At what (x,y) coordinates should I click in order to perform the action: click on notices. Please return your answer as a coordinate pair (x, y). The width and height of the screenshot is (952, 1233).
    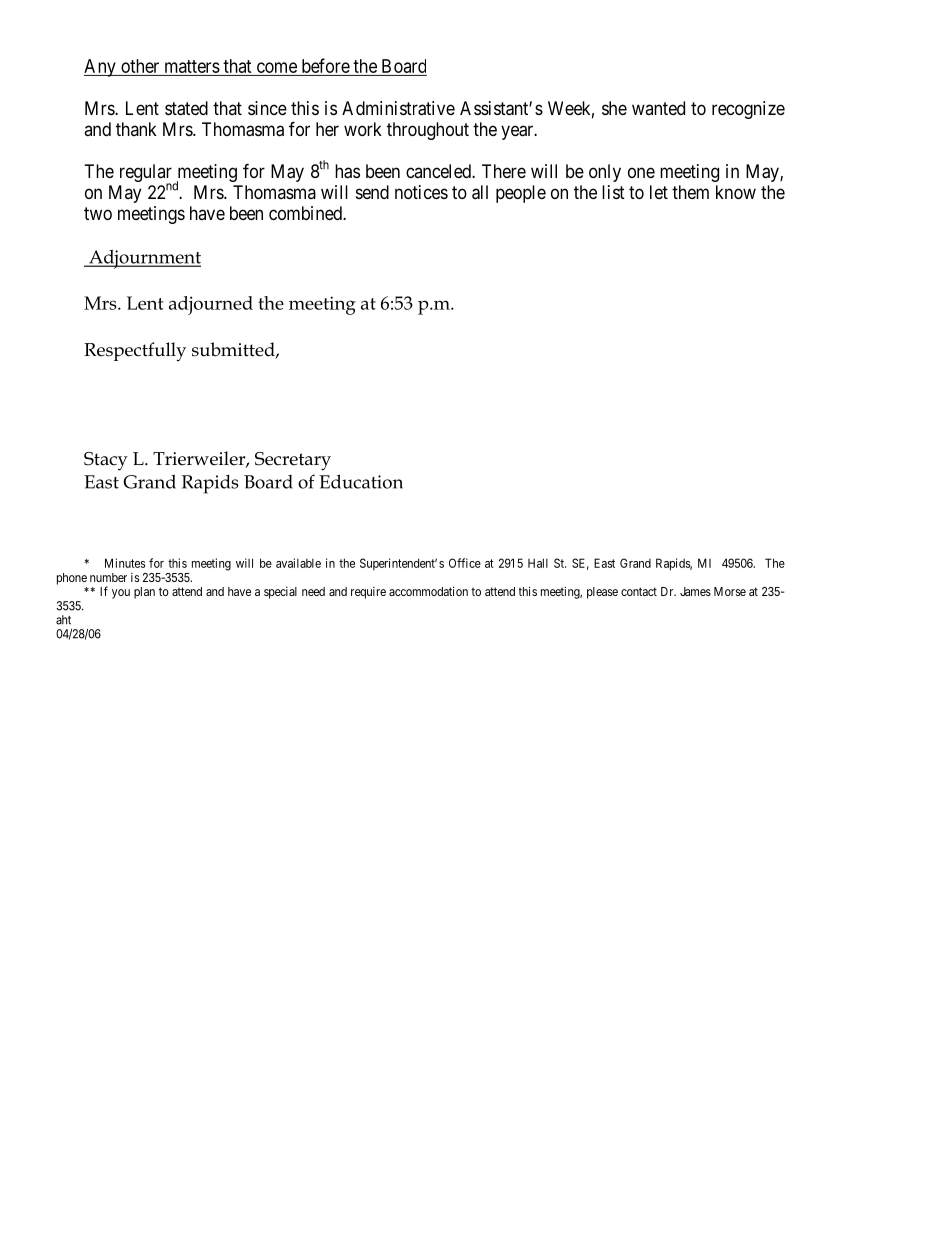
    Looking at the image, I should click on (421, 192).
